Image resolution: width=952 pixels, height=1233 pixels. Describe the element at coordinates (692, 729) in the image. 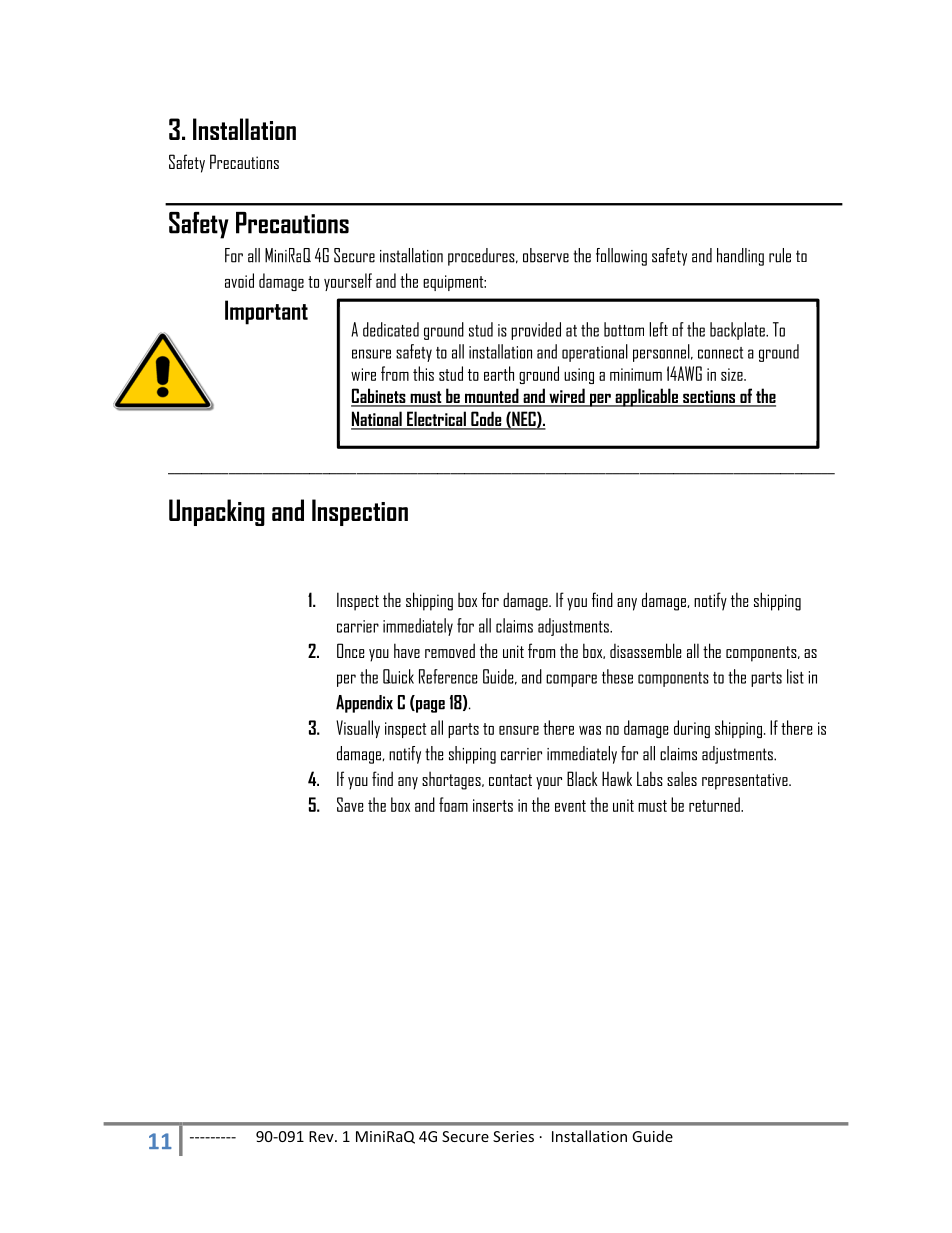

I see `during` at that location.
